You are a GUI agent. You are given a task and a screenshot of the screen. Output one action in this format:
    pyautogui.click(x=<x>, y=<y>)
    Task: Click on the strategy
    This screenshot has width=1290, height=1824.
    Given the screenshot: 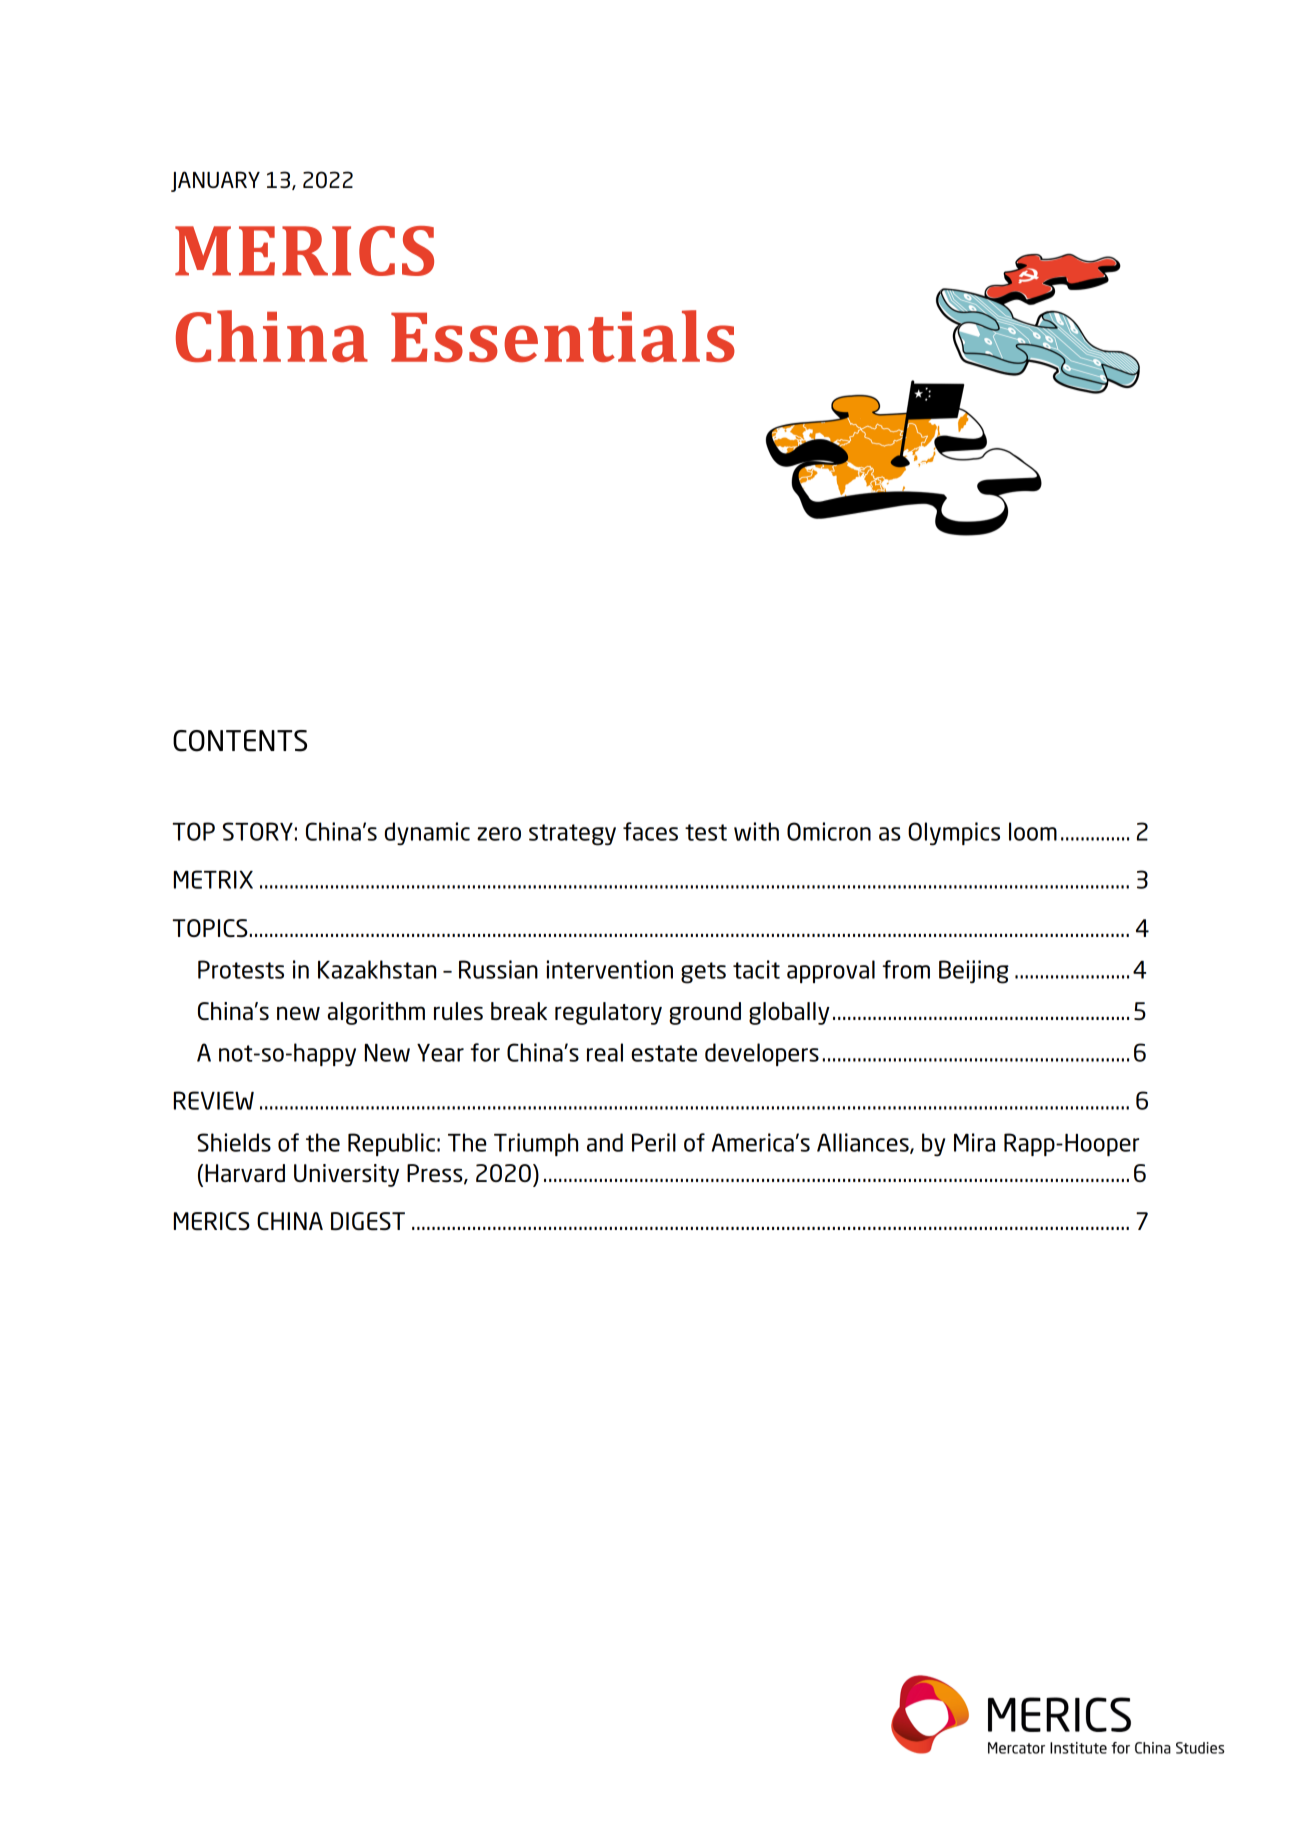 What is the action you would take?
    pyautogui.click(x=572, y=835)
